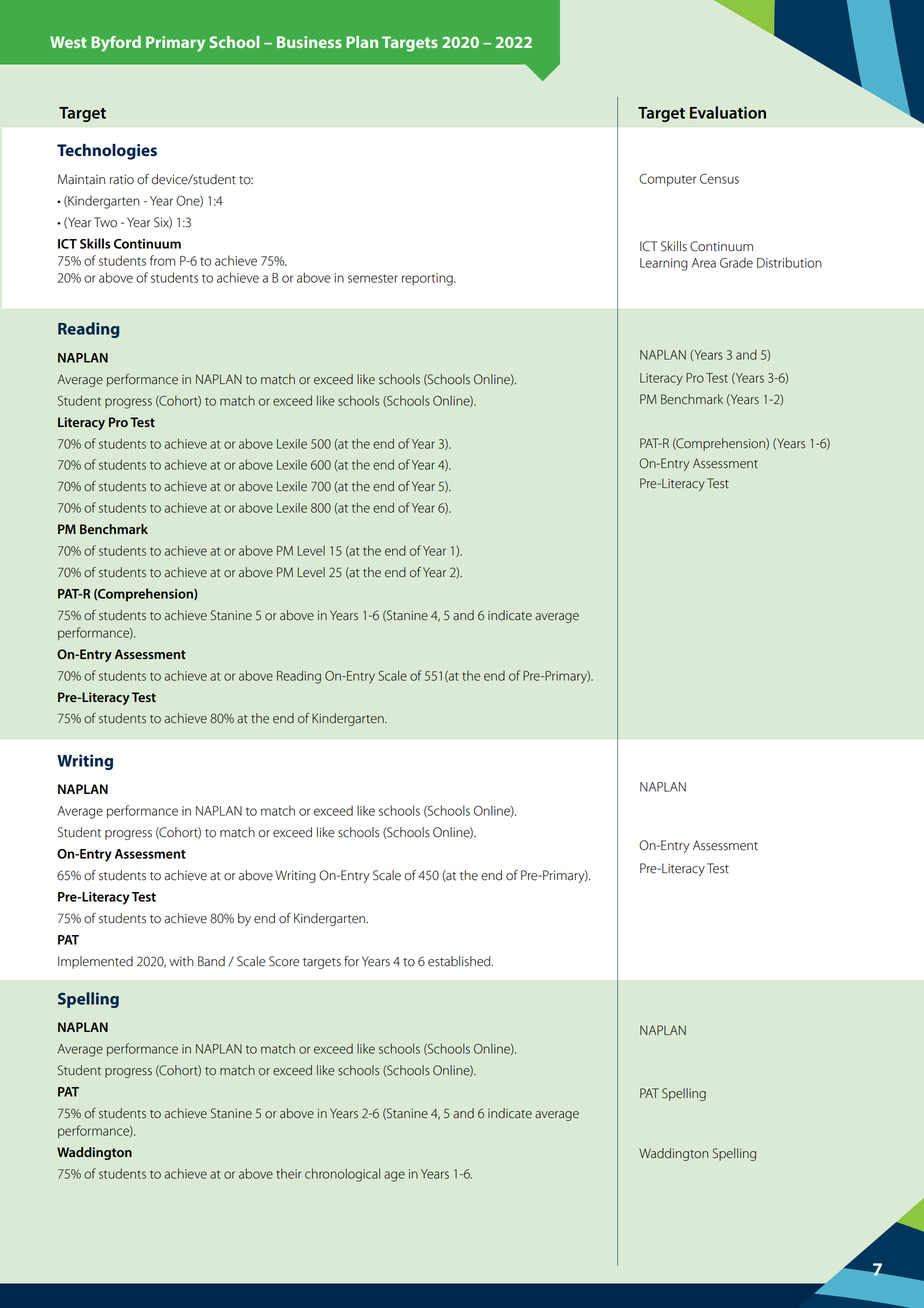  I want to click on from, so click(163, 260).
